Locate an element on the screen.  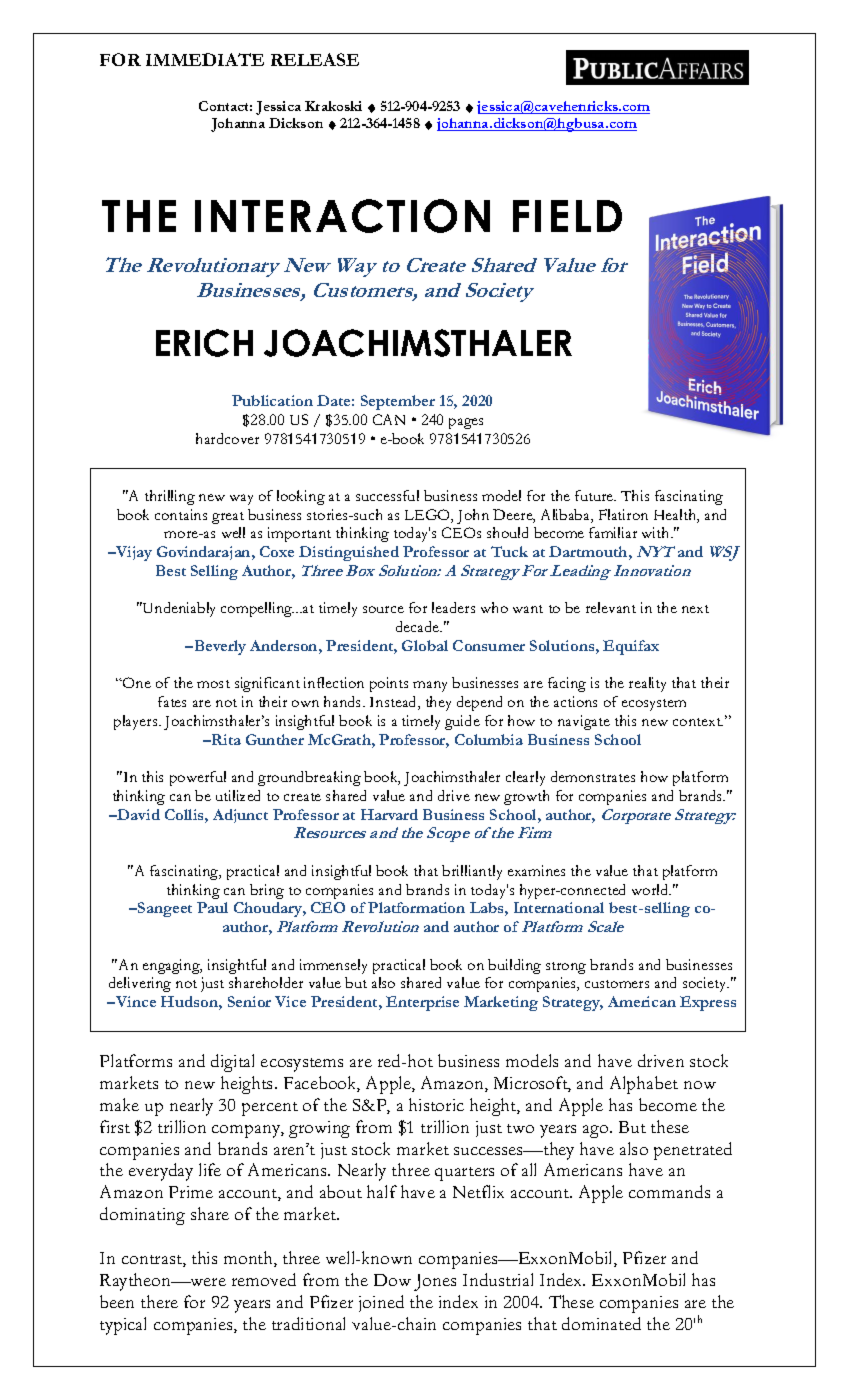
FIELD is located at coordinates (567, 216).
